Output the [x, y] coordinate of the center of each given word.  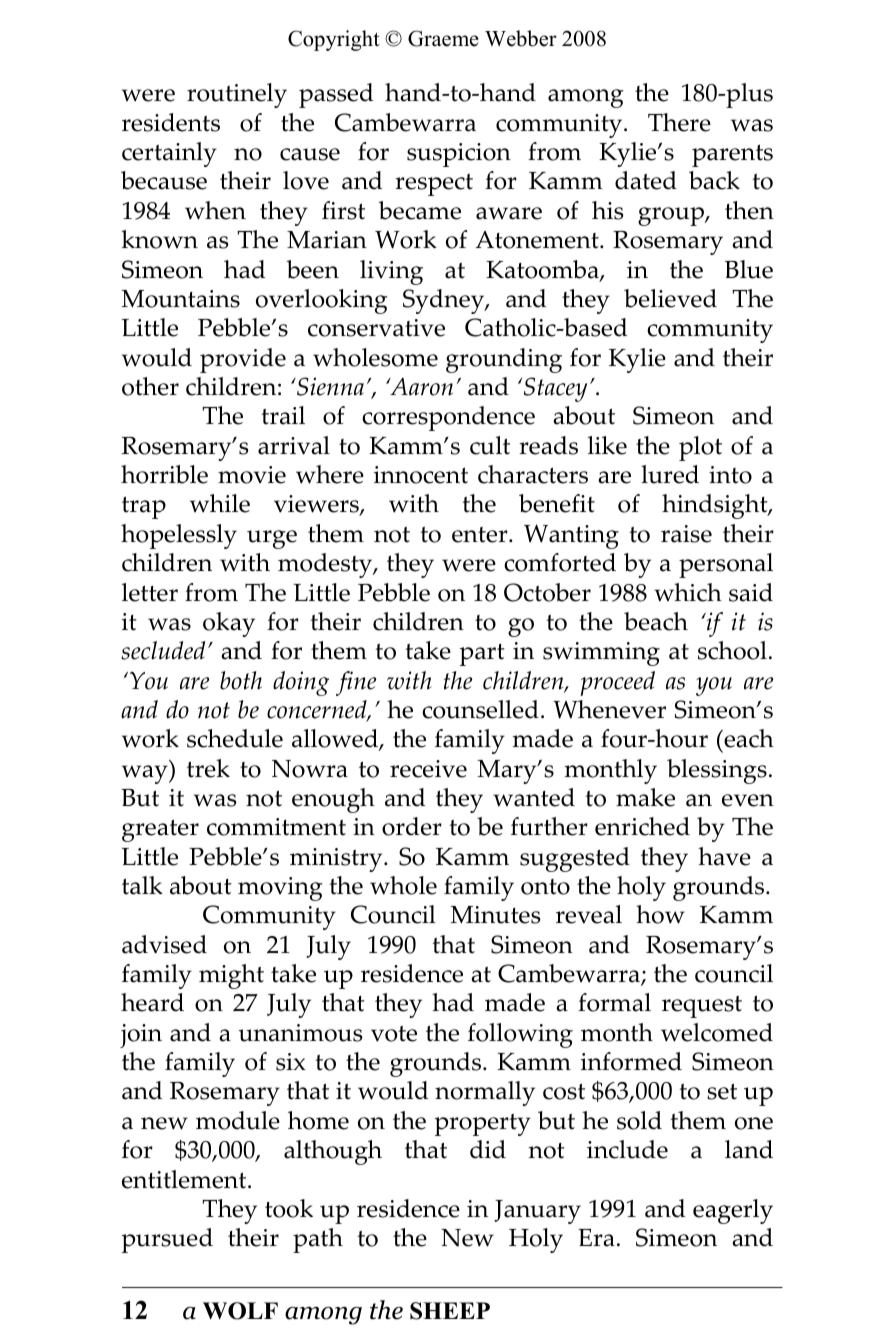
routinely [237, 95]
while [220, 503]
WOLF [240, 1311]
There [679, 122]
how [660, 914]
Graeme [443, 38]
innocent [421, 475]
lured [670, 474]
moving [280, 889]
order [412, 826]
